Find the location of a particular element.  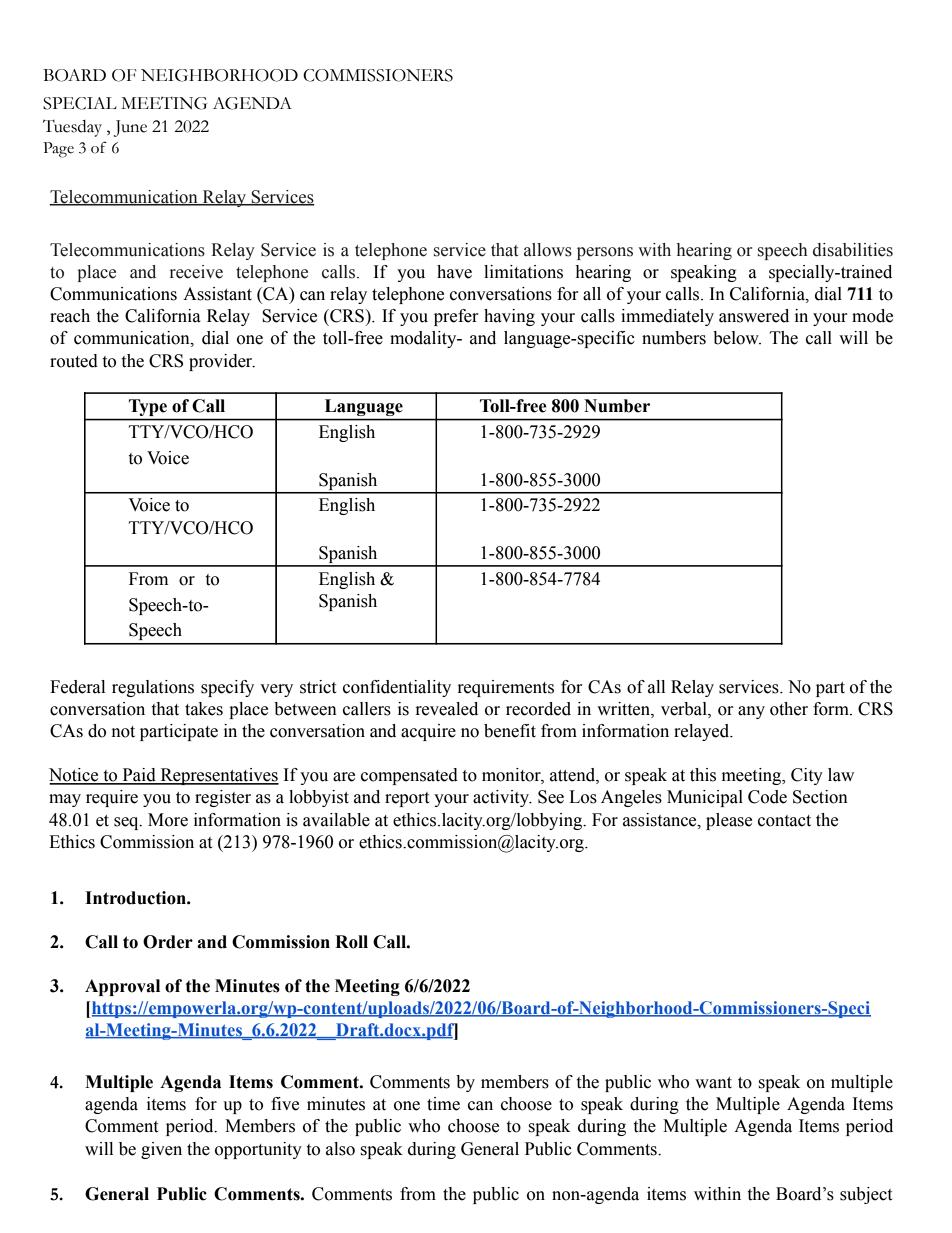

regulations is located at coordinates (153, 688).
